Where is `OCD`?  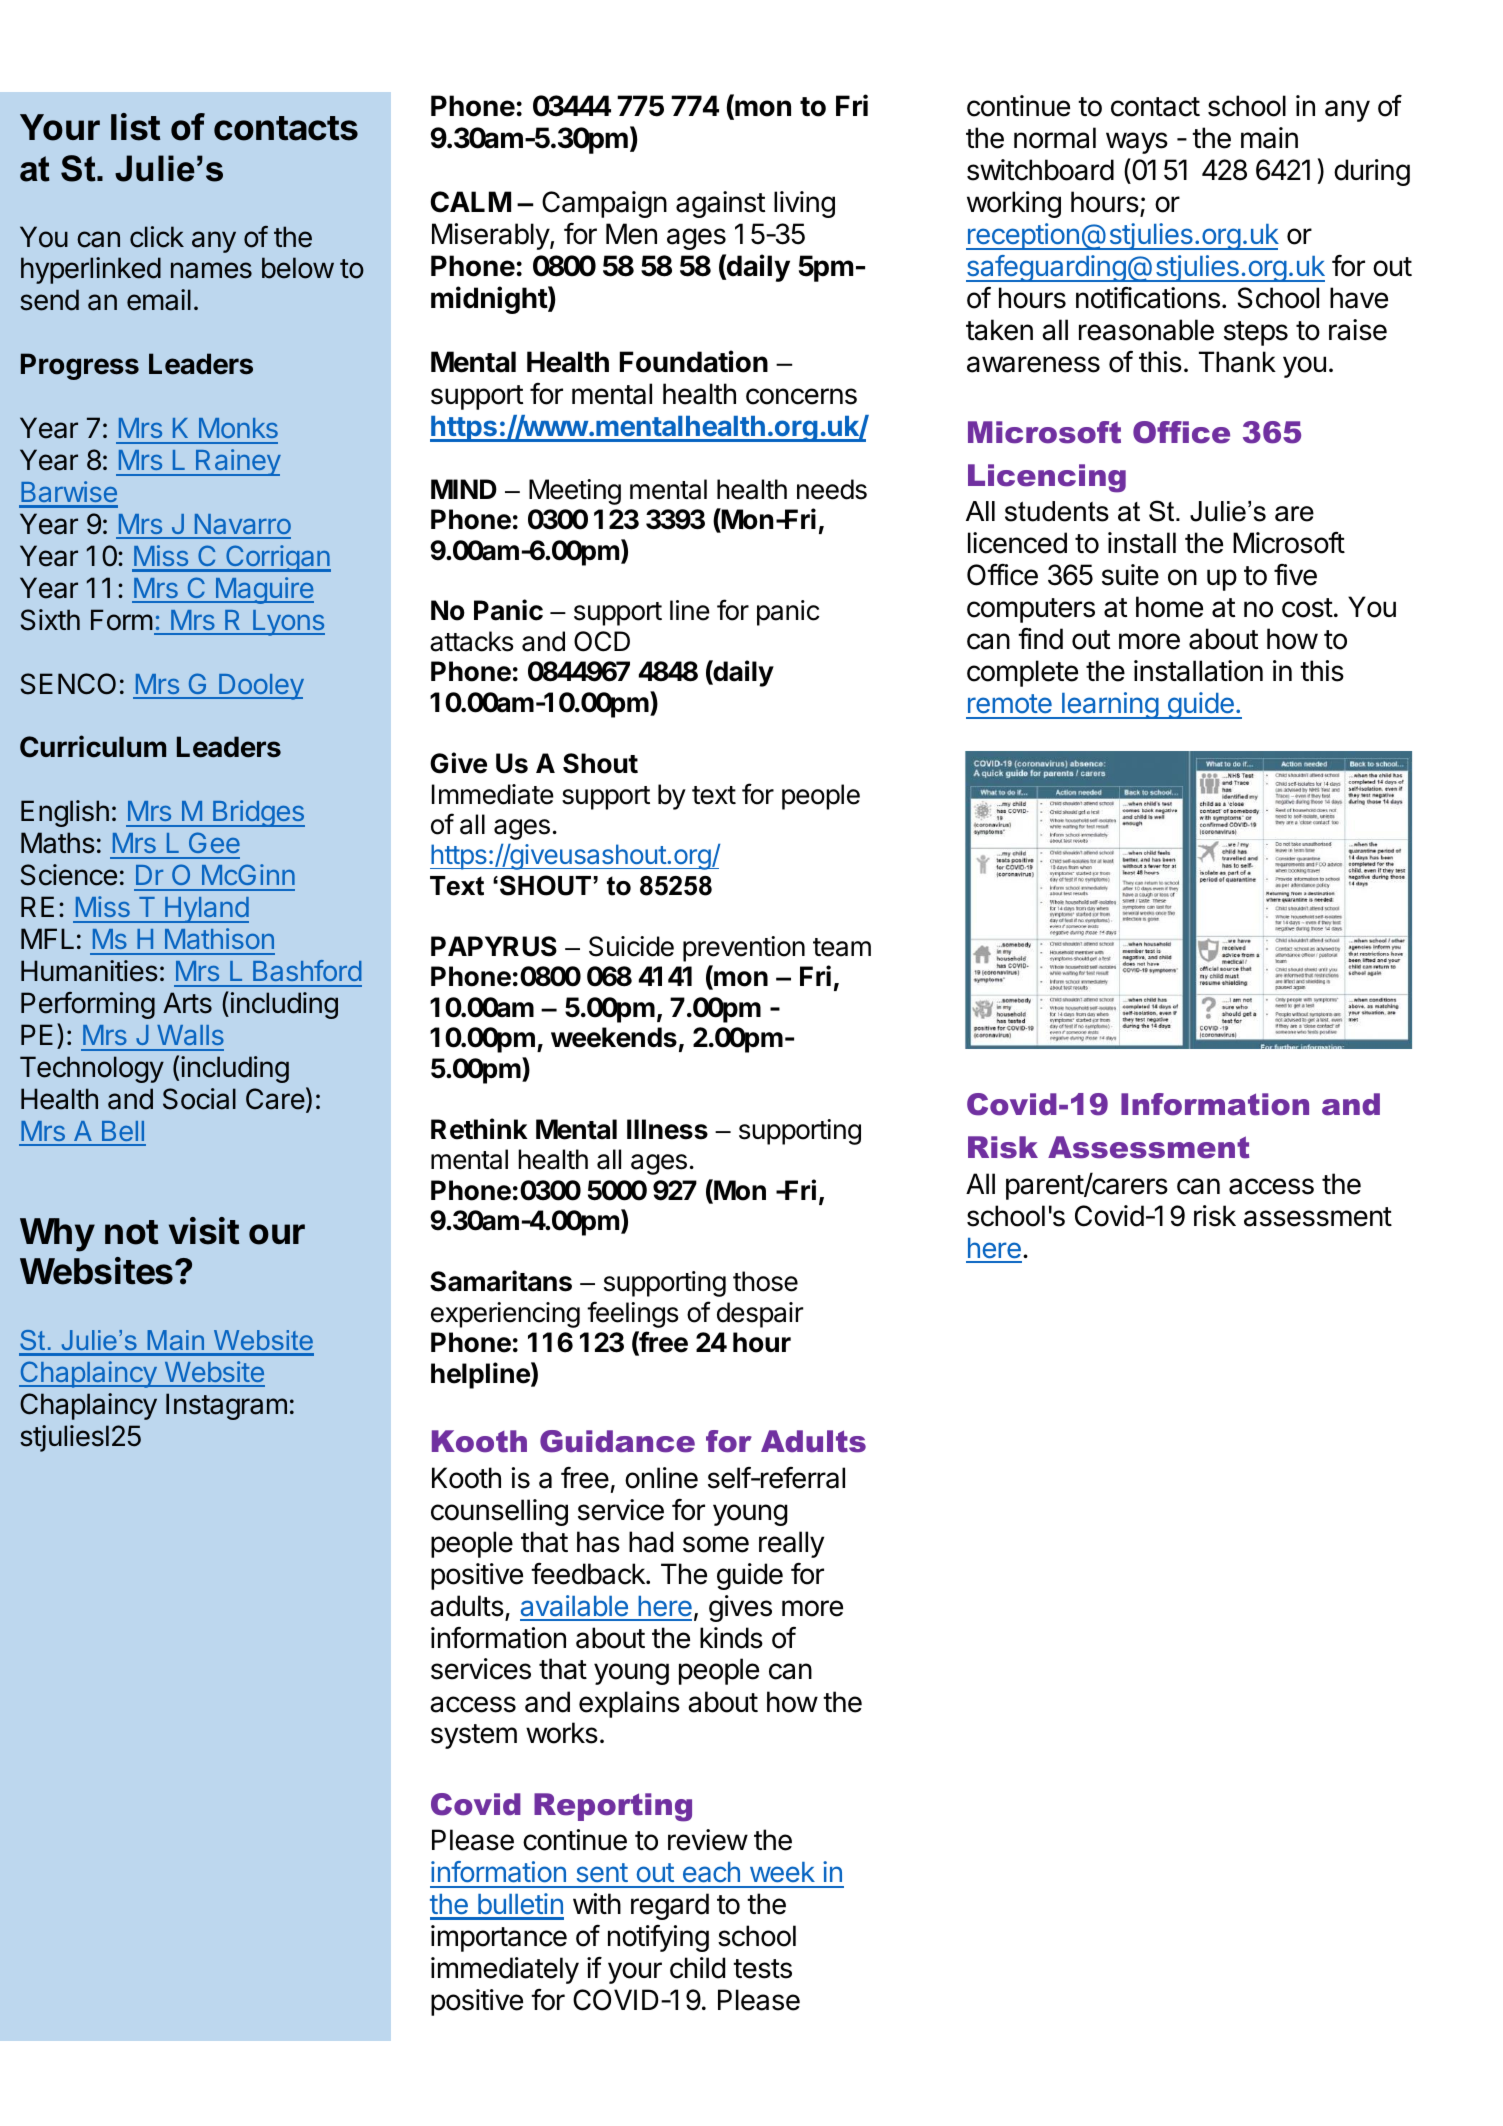 OCD is located at coordinates (602, 641).
